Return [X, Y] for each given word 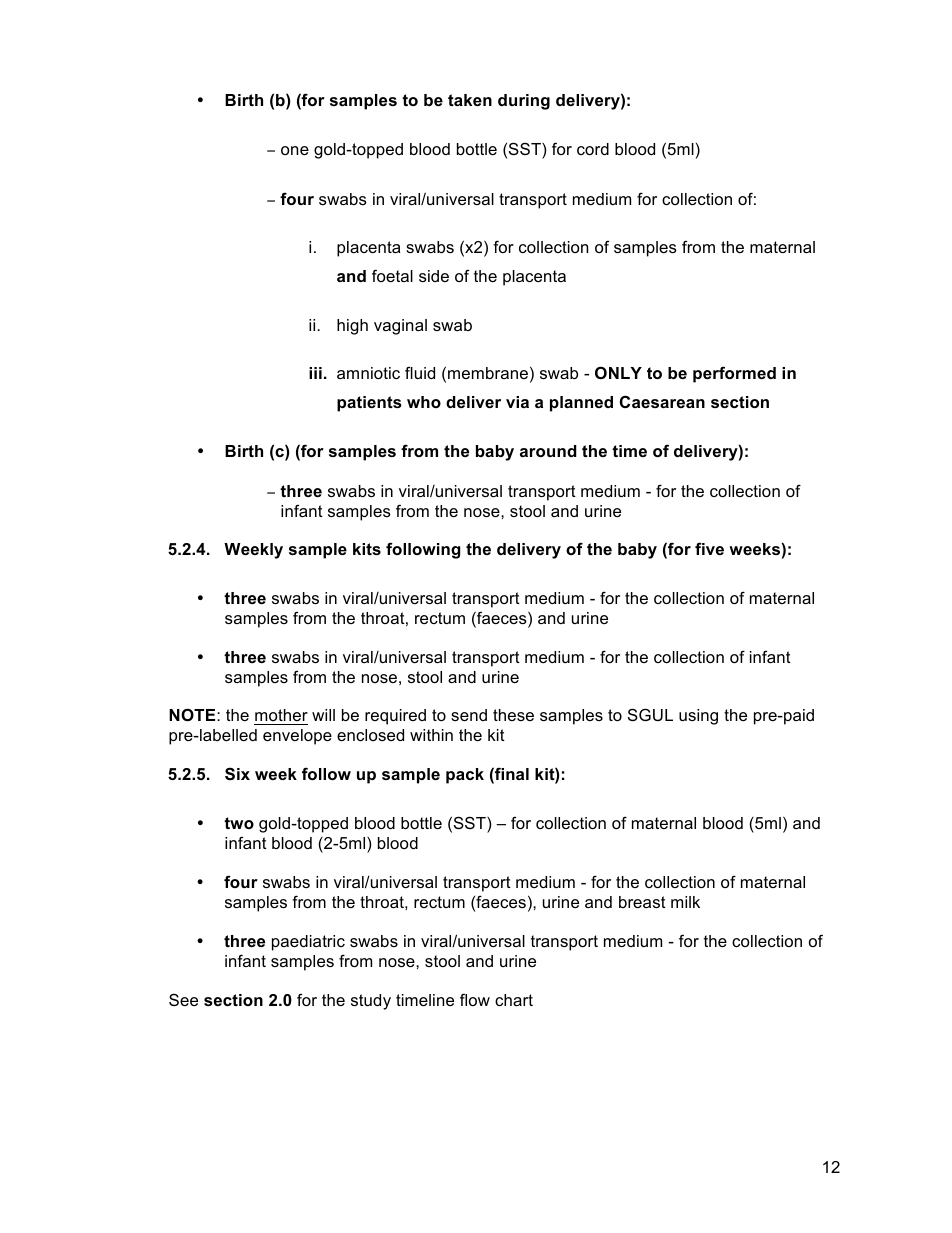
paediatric [308, 943]
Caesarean [662, 401]
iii [315, 373]
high [352, 327]
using [698, 717]
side [434, 276]
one [295, 150]
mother [281, 717]
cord [593, 149]
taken [470, 100]
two [239, 823]
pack [465, 776]
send [469, 715]
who [424, 402]
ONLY [618, 372]
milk [685, 902]
